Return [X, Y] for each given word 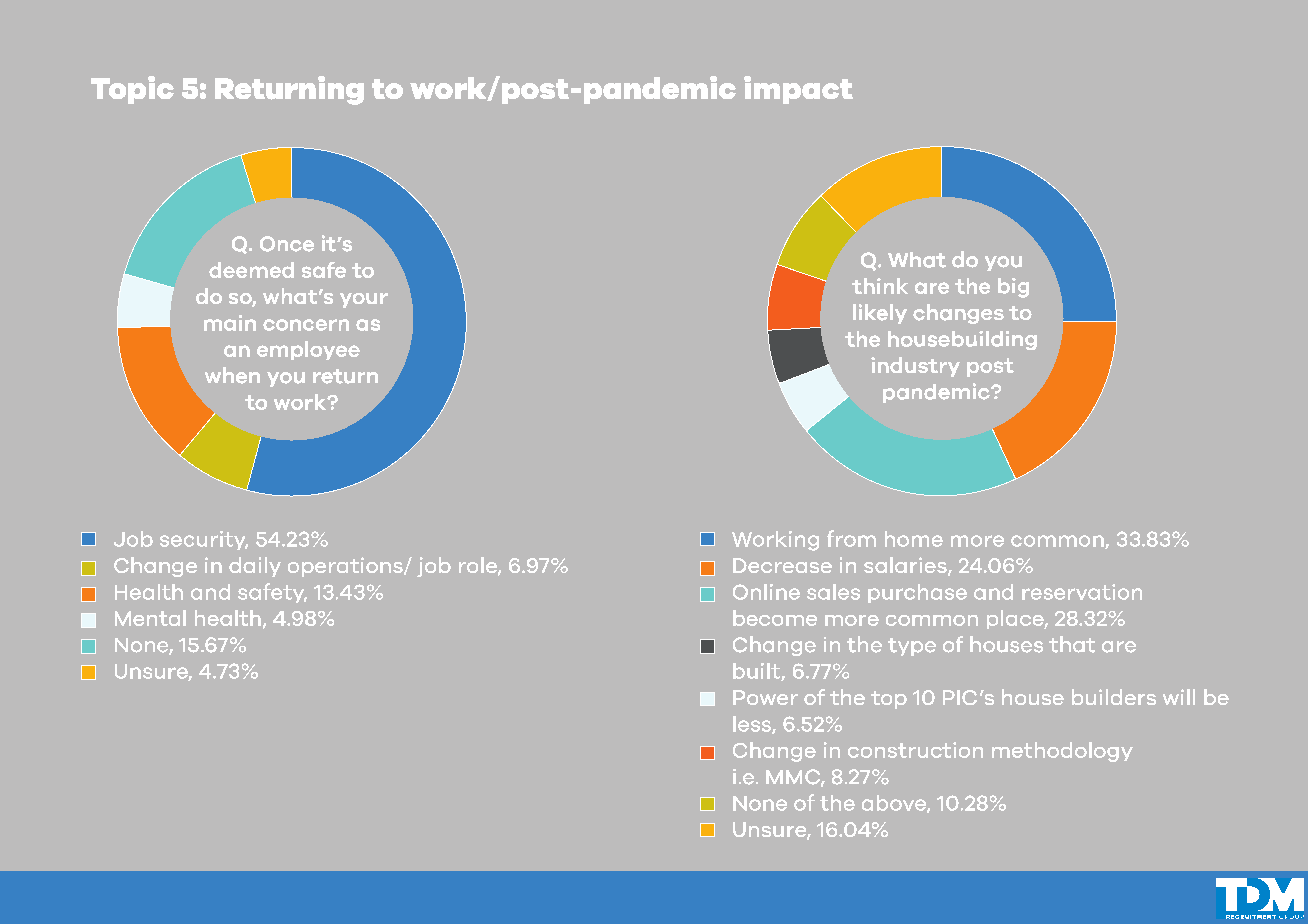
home [914, 539]
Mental [150, 618]
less [753, 725]
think [880, 286]
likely [880, 314]
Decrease [782, 565]
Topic [132, 90]
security [204, 540]
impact [798, 90]
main [230, 323]
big [1013, 288]
